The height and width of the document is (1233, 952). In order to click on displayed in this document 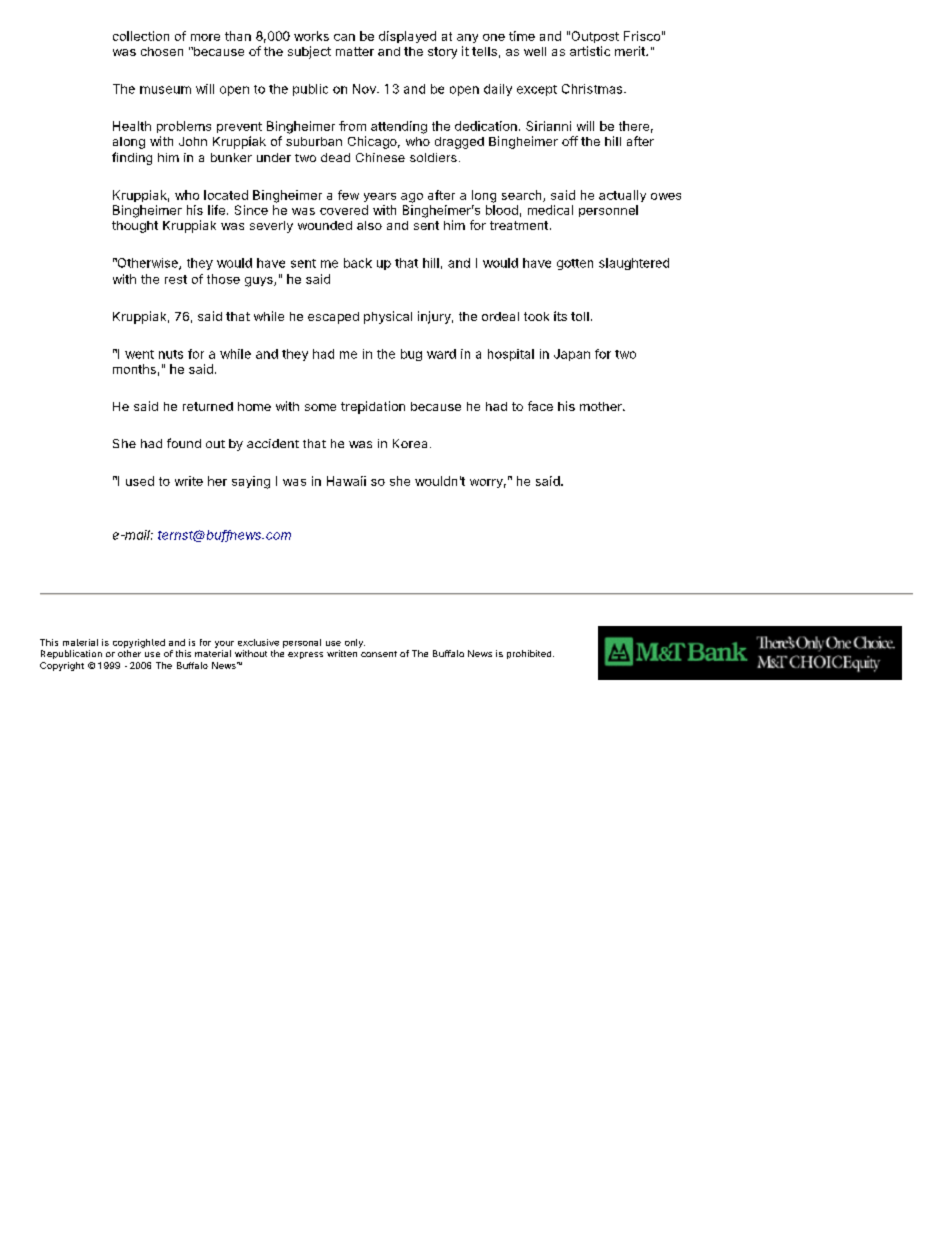, I will do `click(407, 37)`.
